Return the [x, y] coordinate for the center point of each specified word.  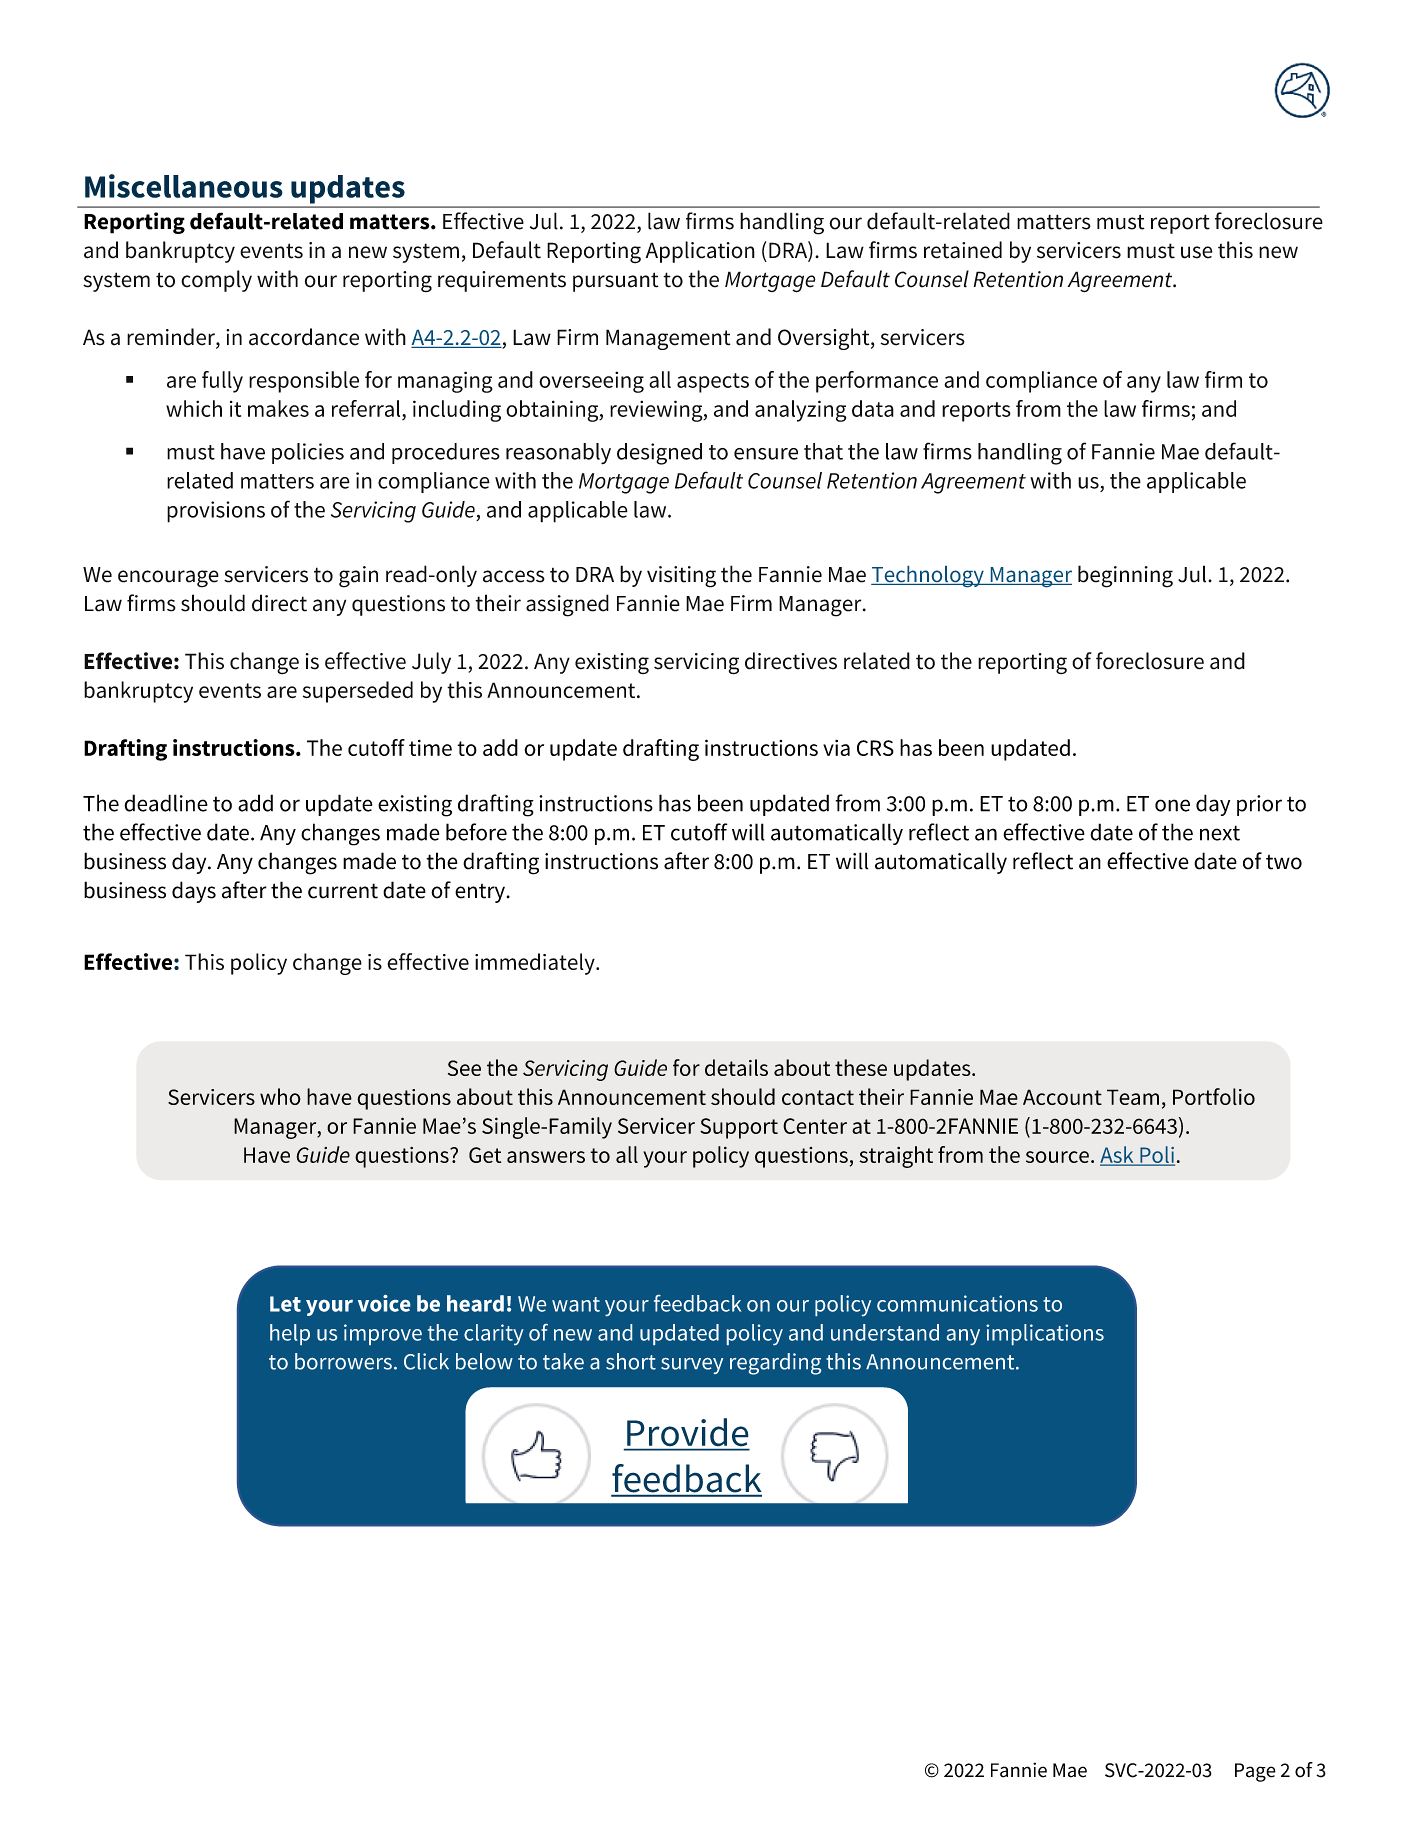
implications [1045, 1334]
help [290, 1334]
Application [700, 252]
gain [358, 577]
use [1197, 252]
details [736, 1067]
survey [692, 1366]
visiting [681, 577]
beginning [1125, 576]
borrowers [343, 1361]
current [343, 891]
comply [216, 281]
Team [1133, 1097]
